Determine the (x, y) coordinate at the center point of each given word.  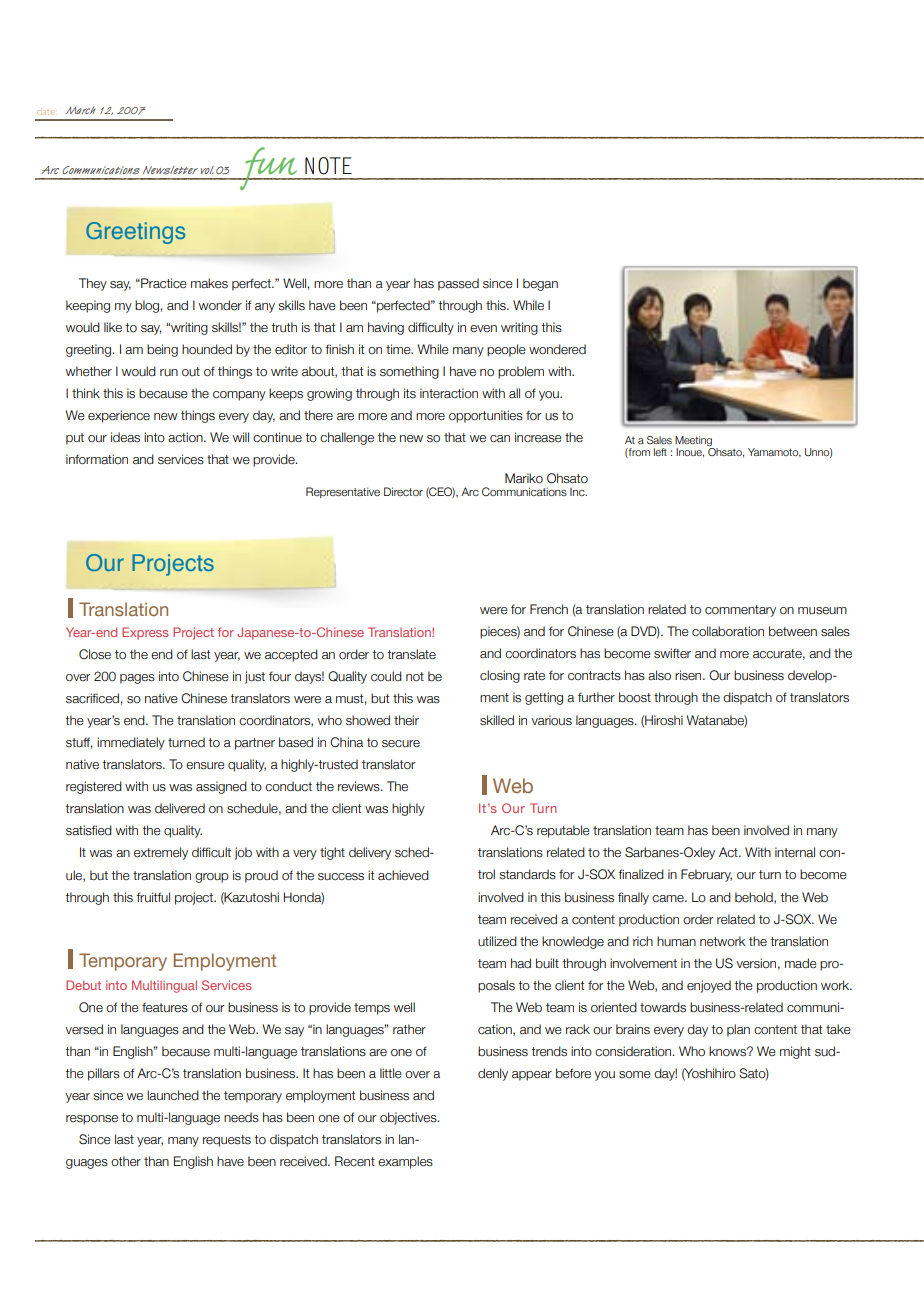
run (169, 372)
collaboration (728, 631)
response (92, 1120)
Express (145, 633)
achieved (403, 875)
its (410, 393)
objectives (409, 1118)
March (80, 110)
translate (411, 654)
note (328, 166)
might (795, 1052)
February (706, 875)
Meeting (694, 442)
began (540, 284)
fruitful (153, 897)
